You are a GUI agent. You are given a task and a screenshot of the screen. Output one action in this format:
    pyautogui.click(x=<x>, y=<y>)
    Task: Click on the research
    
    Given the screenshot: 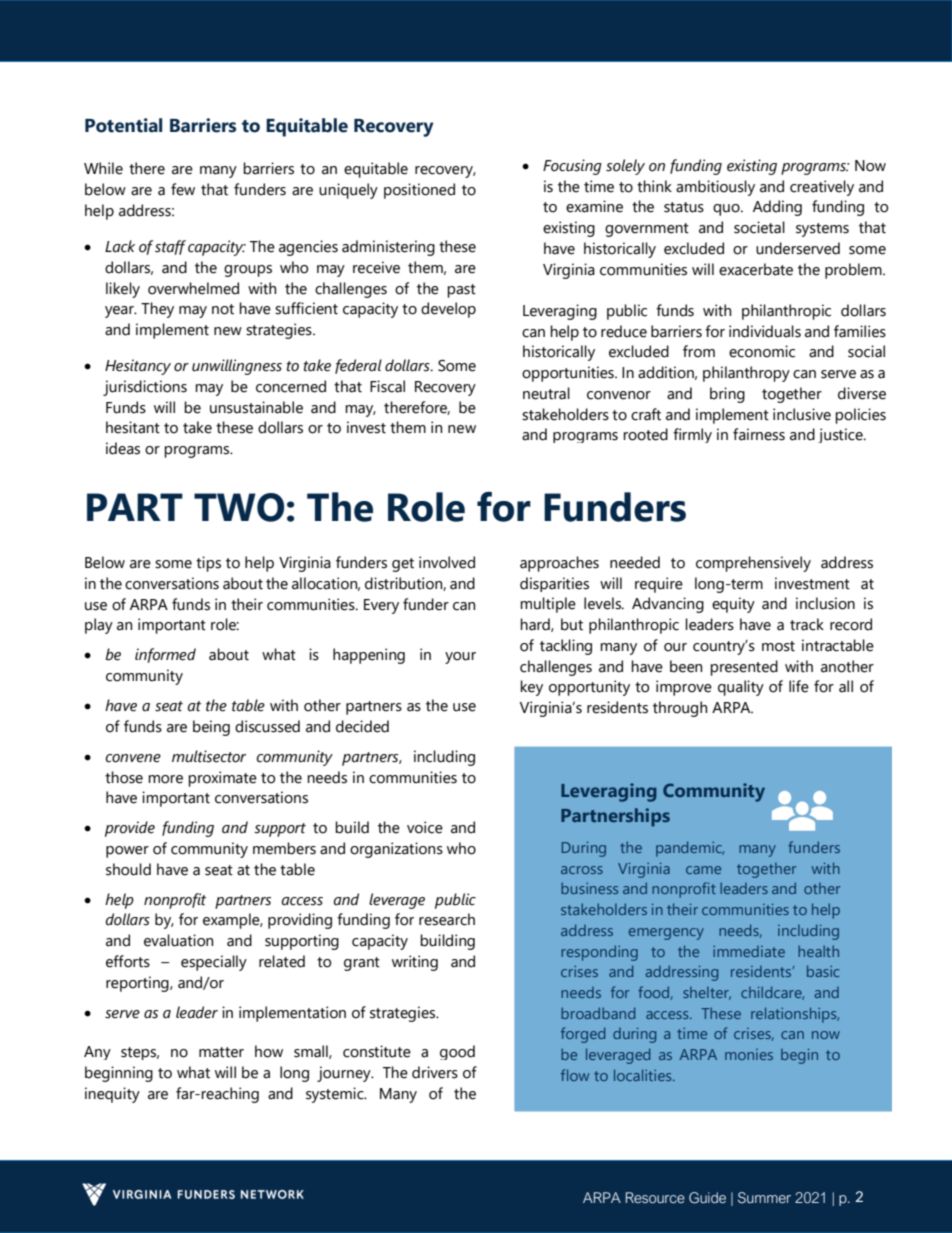 What is the action you would take?
    pyautogui.click(x=447, y=919)
